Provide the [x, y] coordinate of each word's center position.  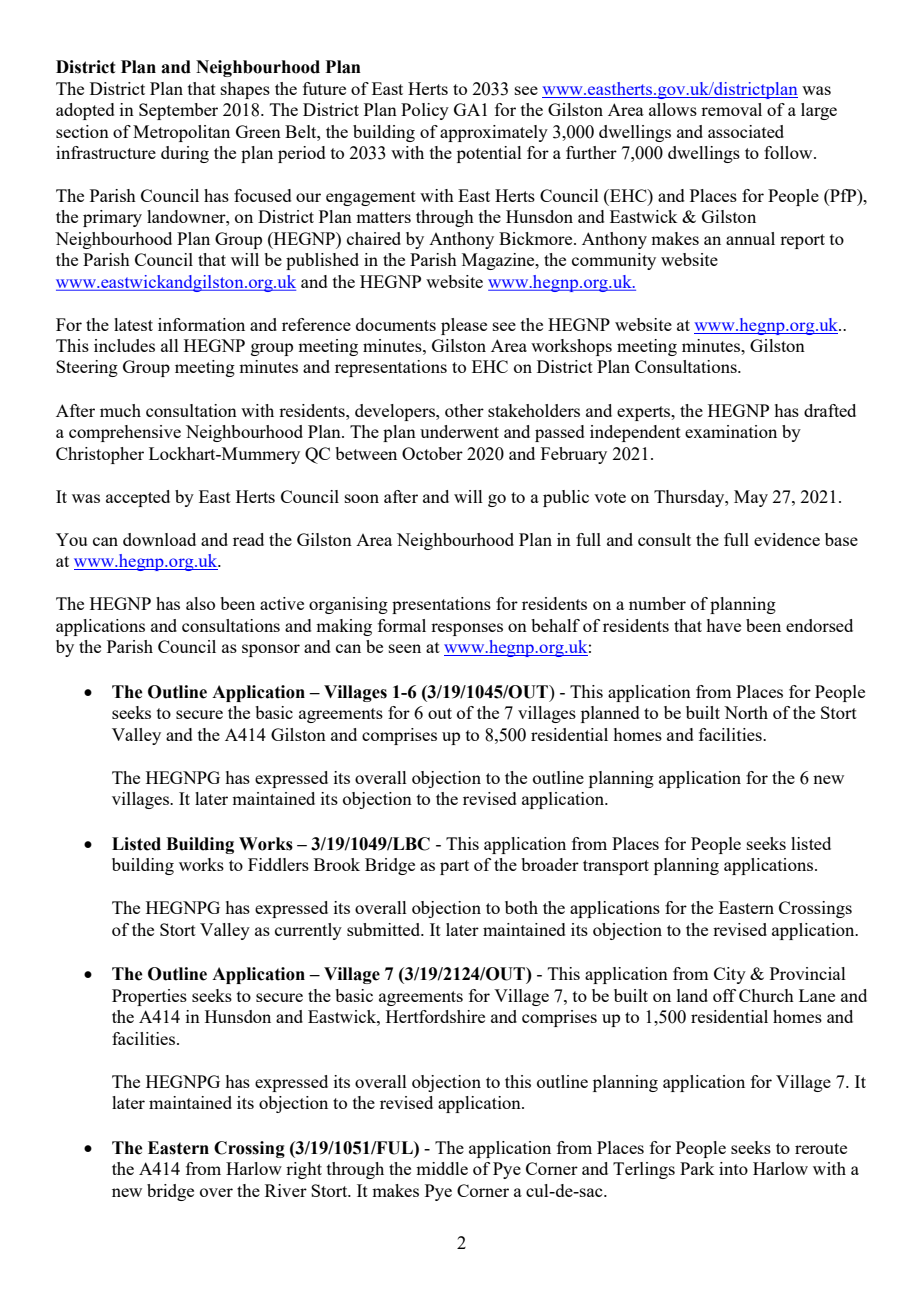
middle [442, 1168]
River [286, 1190]
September [178, 111]
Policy [425, 111]
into [733, 1168]
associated [746, 131]
